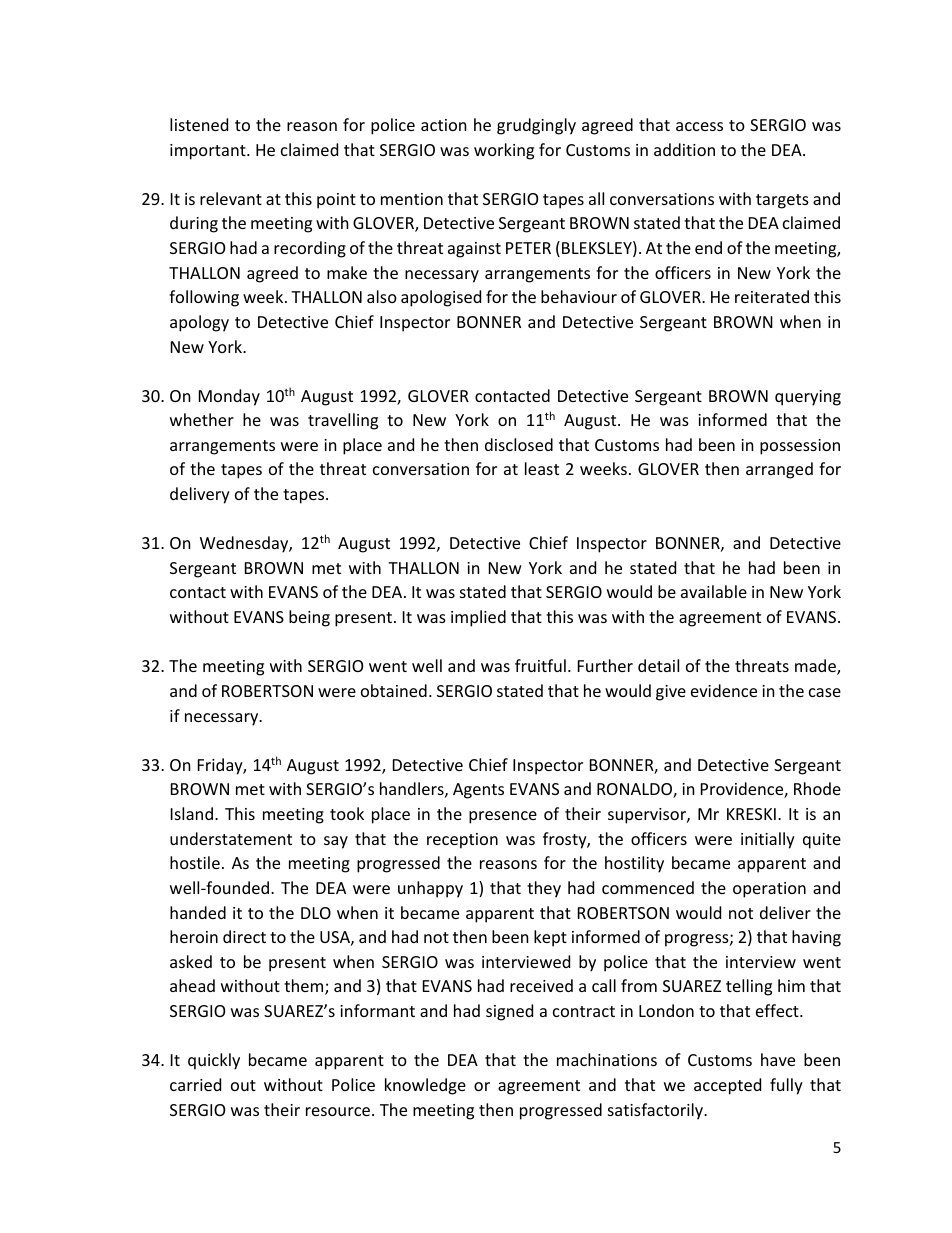 Image resolution: width=952 pixels, height=1233 pixels. Describe the element at coordinates (309, 618) in the screenshot. I see `being` at that location.
